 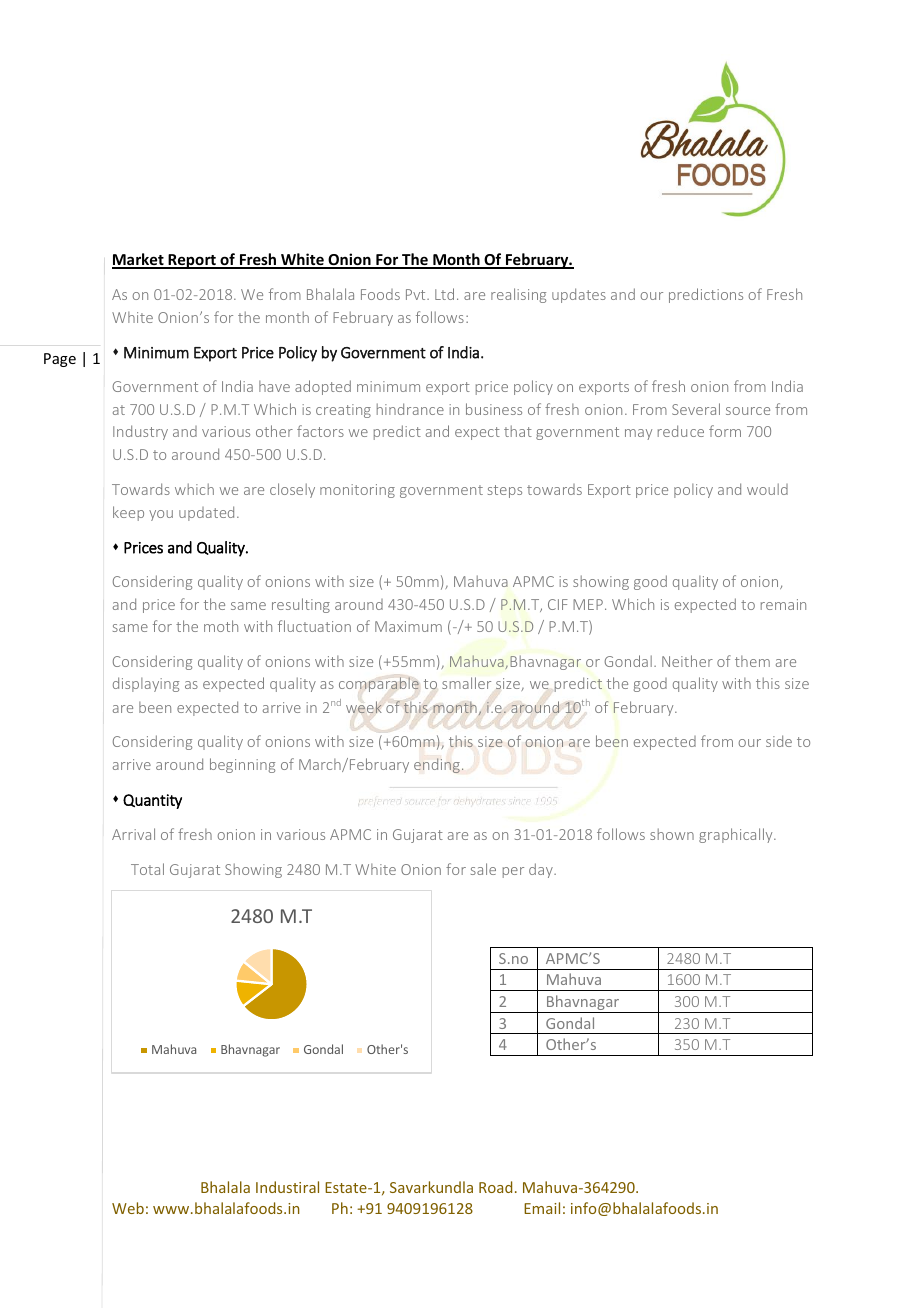 I want to click on shown, so click(x=672, y=834).
